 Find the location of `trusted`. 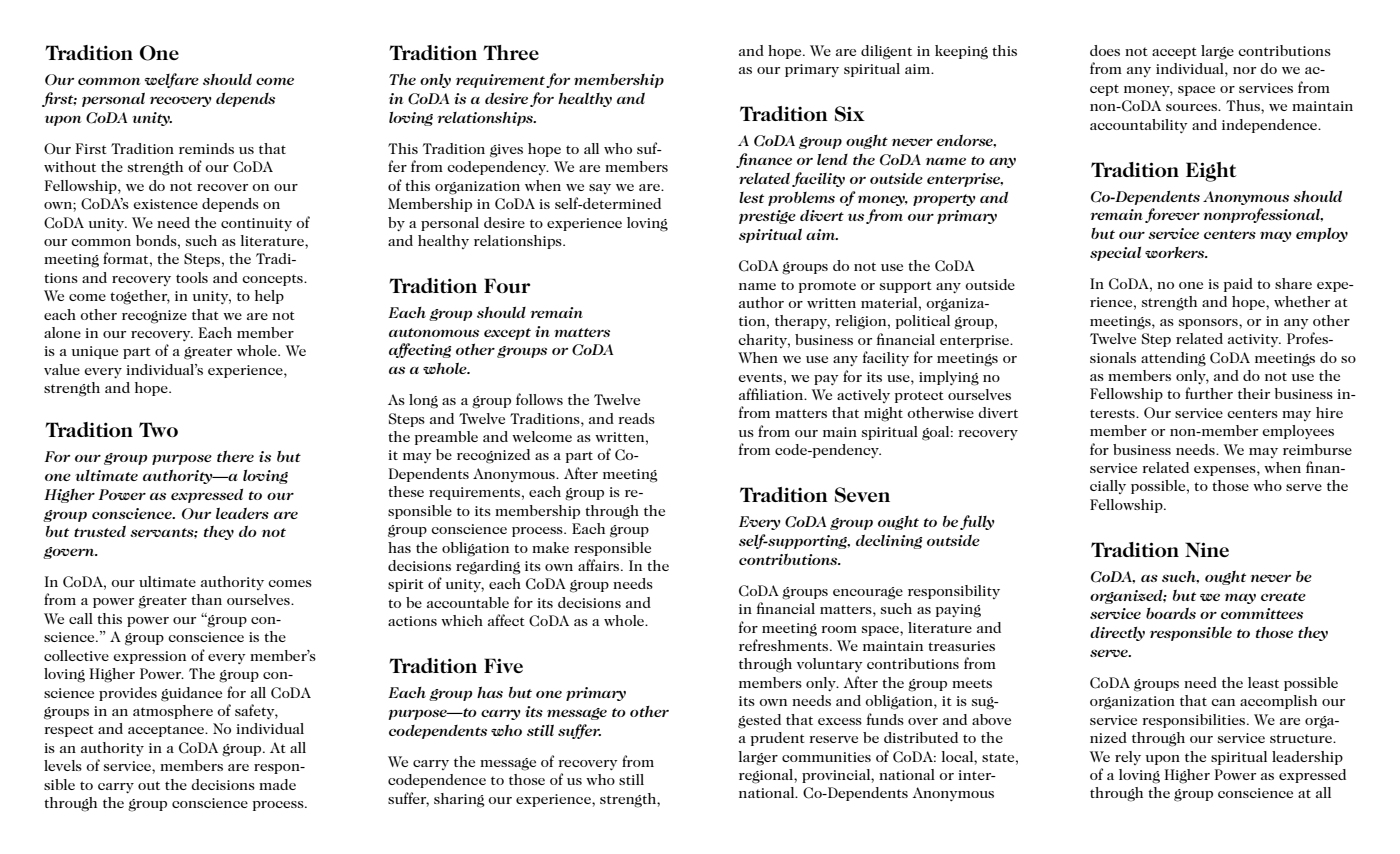

trusted is located at coordinates (100, 531).
